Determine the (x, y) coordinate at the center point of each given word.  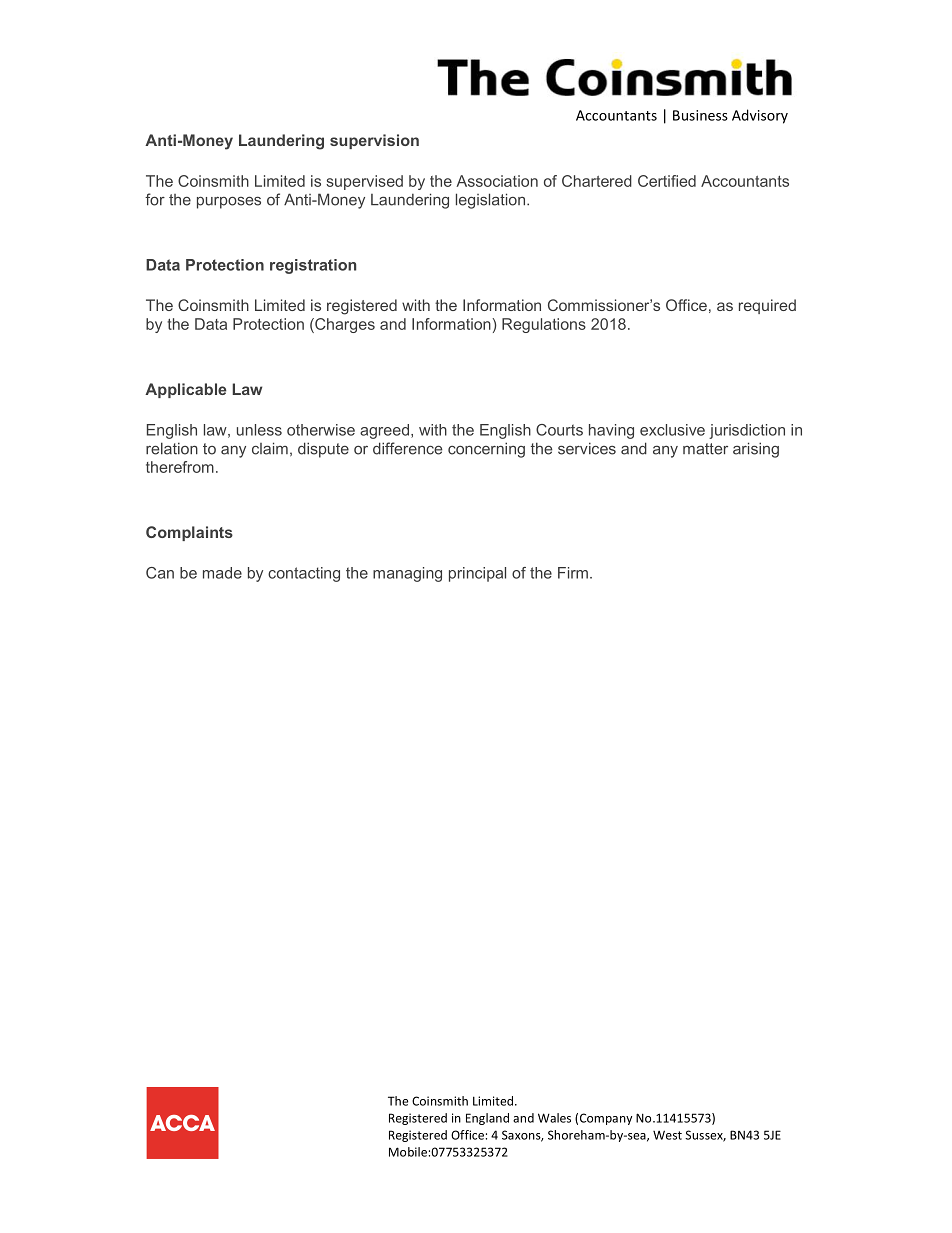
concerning (486, 450)
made (222, 573)
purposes (229, 202)
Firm (573, 573)
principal (477, 574)
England (487, 1119)
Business (700, 115)
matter (705, 449)
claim (270, 448)
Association (497, 181)
